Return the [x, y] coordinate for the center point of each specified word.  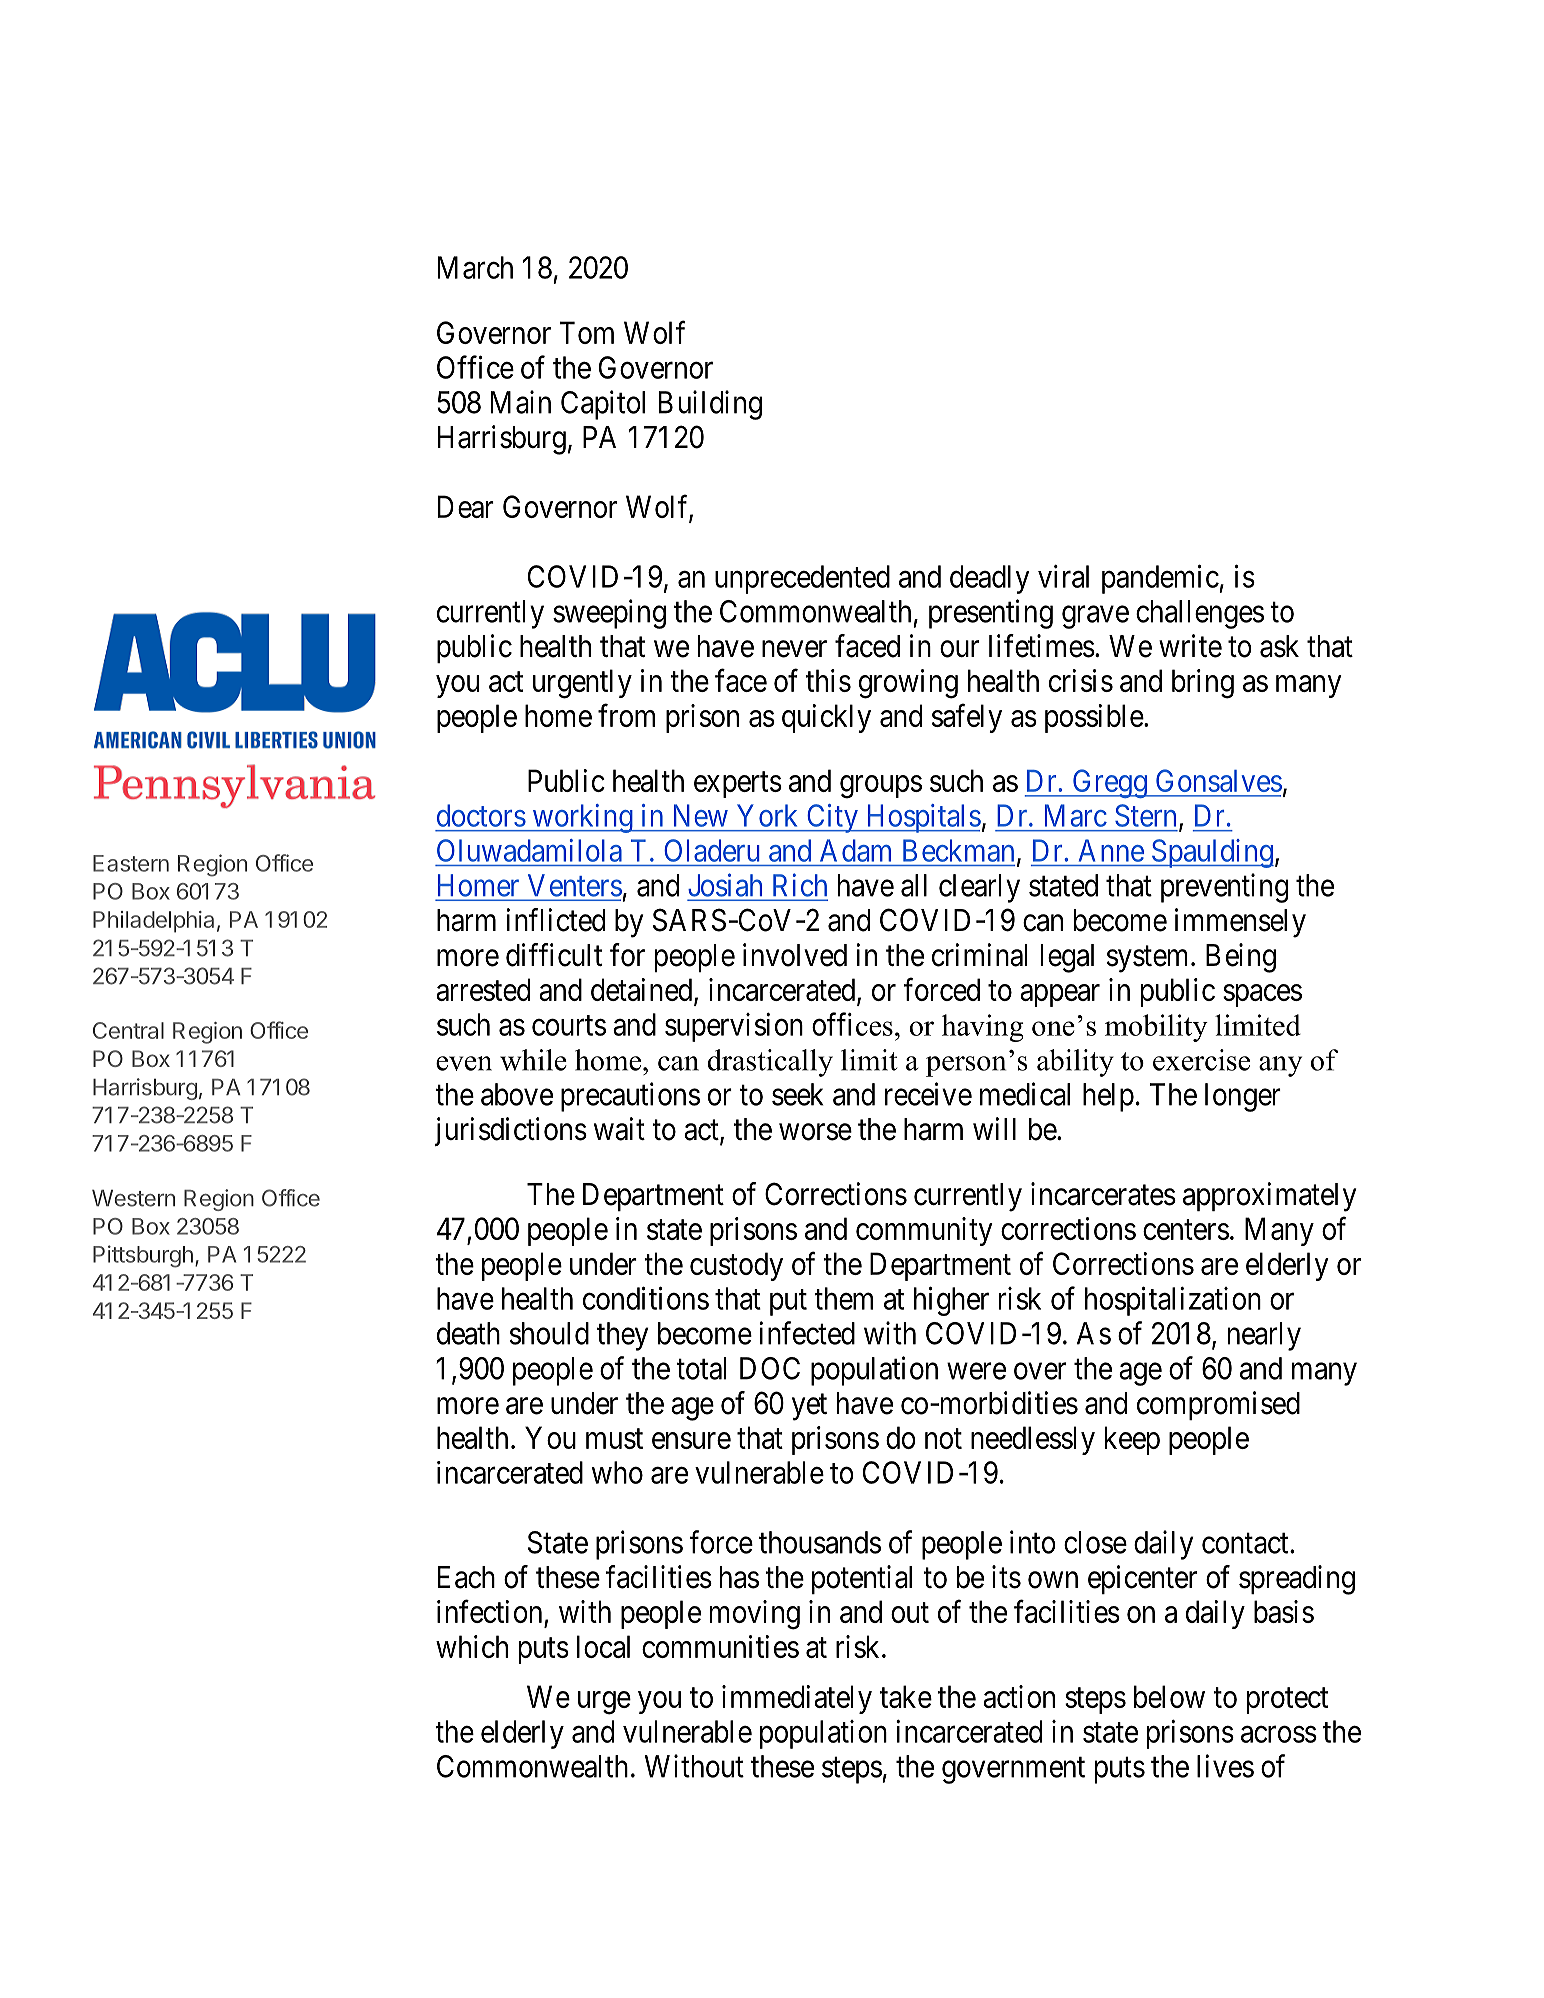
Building [710, 405]
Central [128, 1030]
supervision [734, 1027]
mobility [1156, 1028]
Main [521, 402]
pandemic [1161, 579]
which [472, 1646]
